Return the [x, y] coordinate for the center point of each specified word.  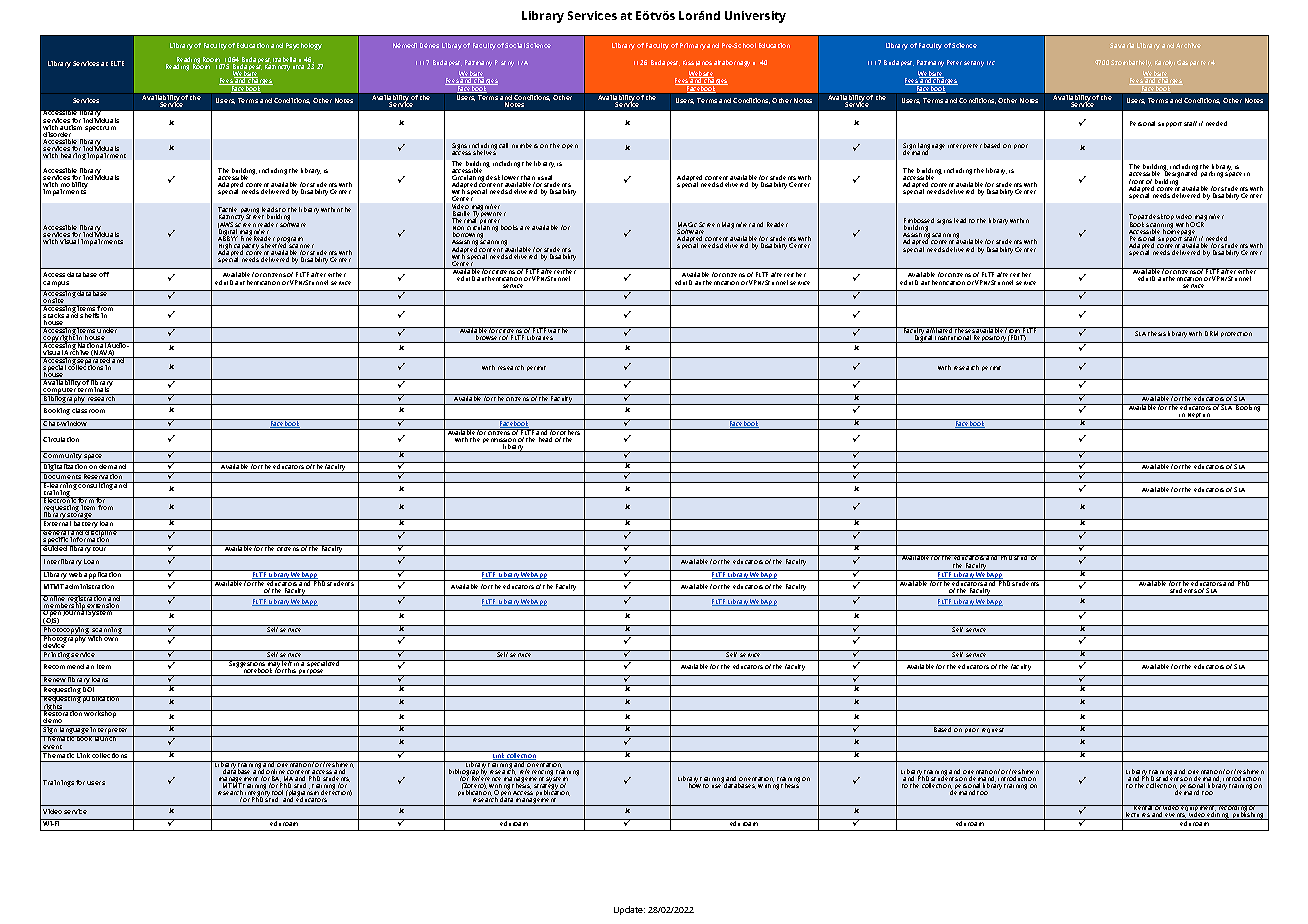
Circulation [61, 439]
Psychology [304, 46]
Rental [1143, 807]
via [552, 330]
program [289, 241]
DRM [1211, 333]
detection [336, 792]
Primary [693, 46]
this [291, 672]
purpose [311, 672]
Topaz [1138, 219]
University [755, 17]
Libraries [541, 339]
